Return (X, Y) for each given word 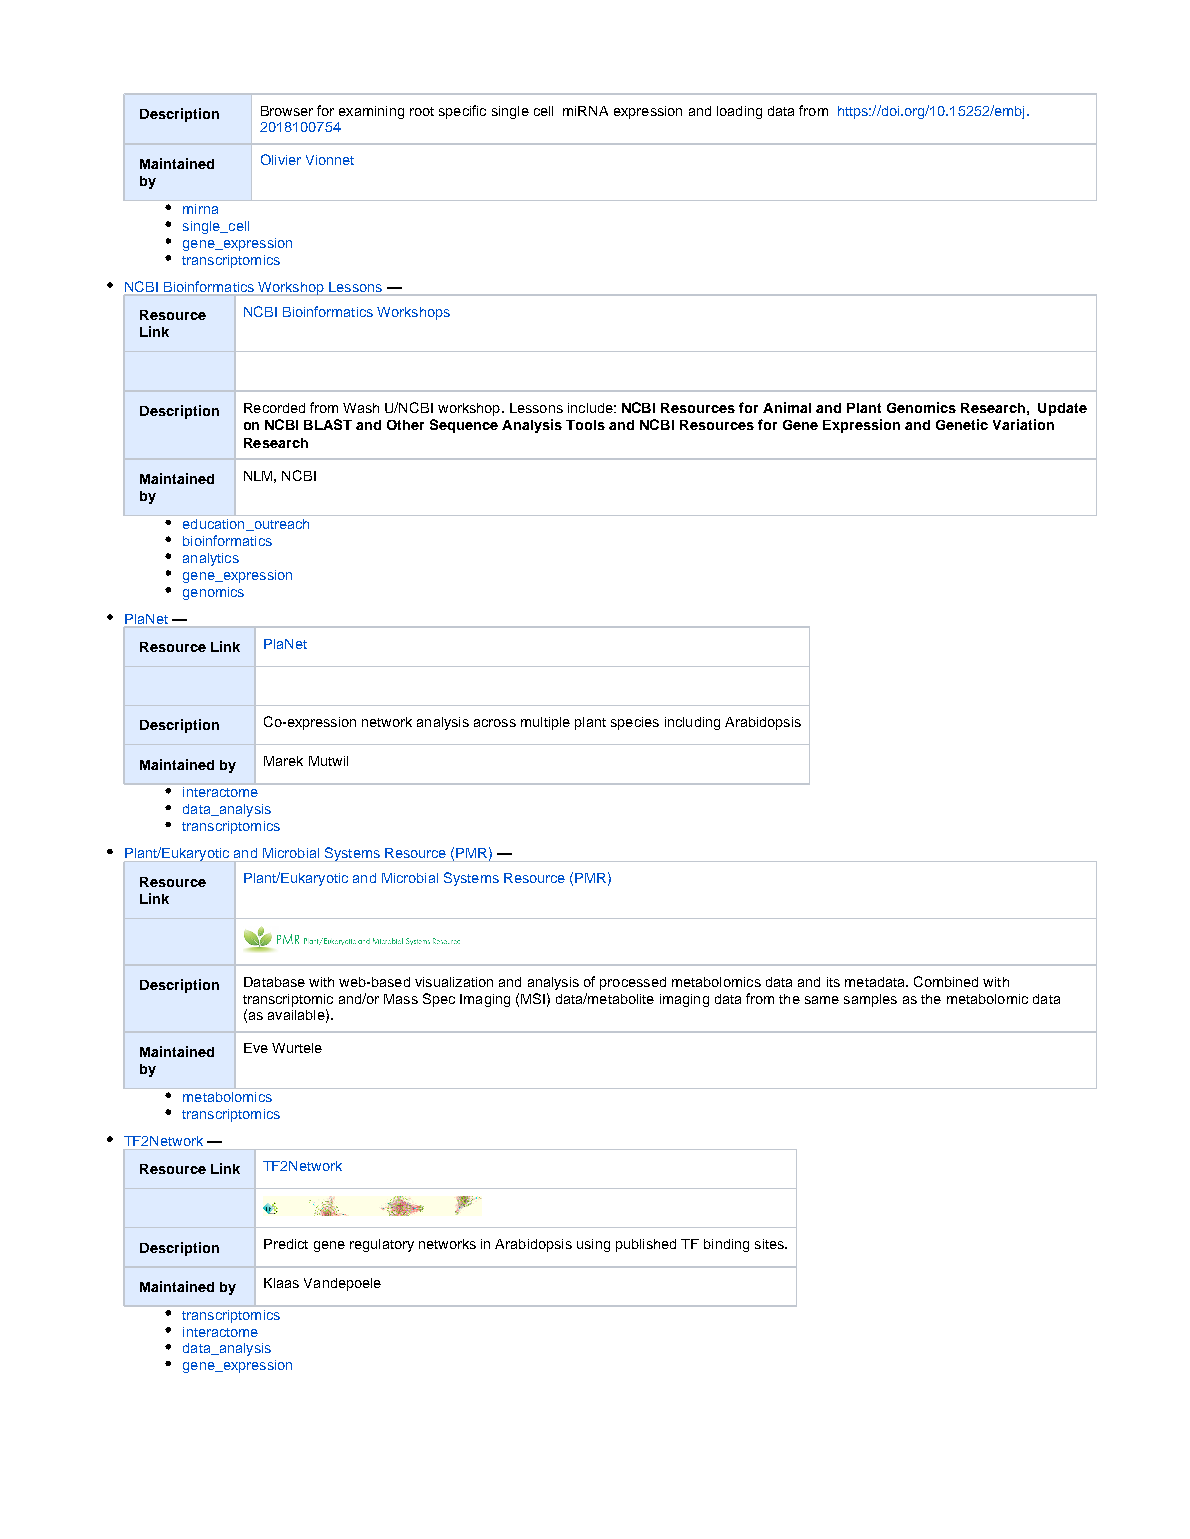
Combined (946, 981)
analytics (211, 559)
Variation (1023, 424)
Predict (286, 1244)
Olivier (281, 159)
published (646, 1245)
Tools (585, 425)
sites (770, 1244)
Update (1062, 409)
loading (739, 112)
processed (633, 983)
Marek (283, 761)
